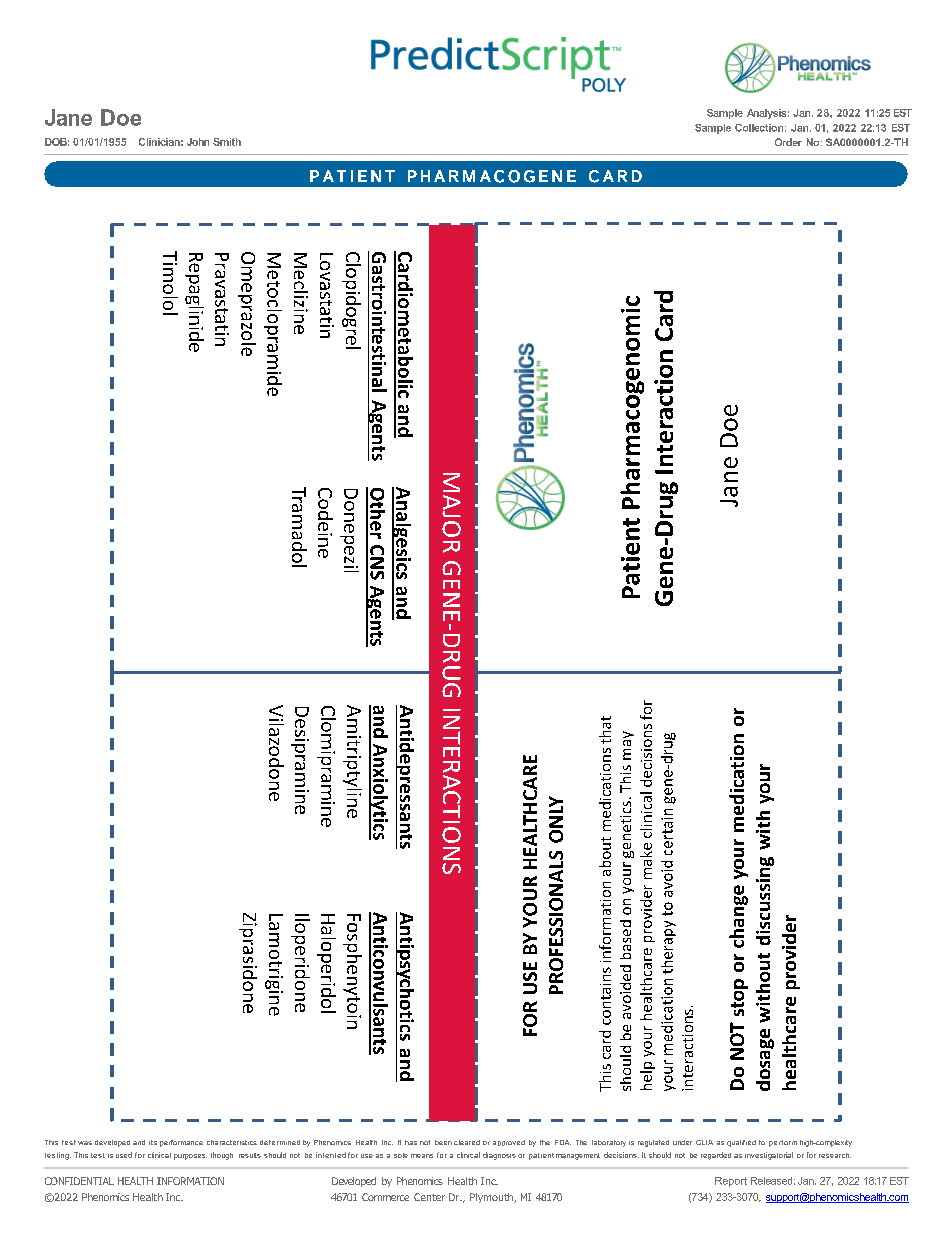 The image size is (952, 1233). I want to click on cleared, so click(467, 1142).
